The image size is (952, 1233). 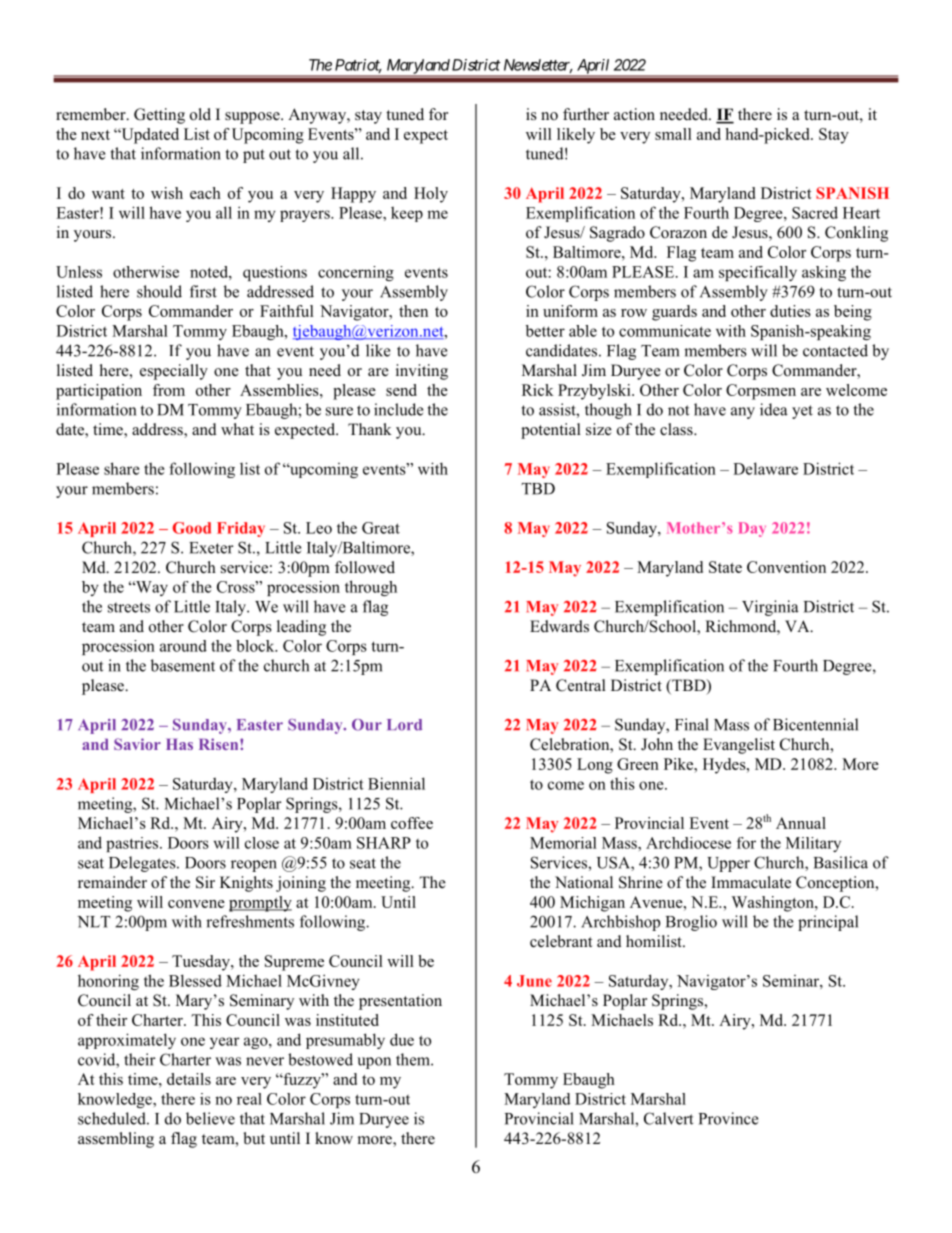 I want to click on Virginia, so click(x=770, y=608).
